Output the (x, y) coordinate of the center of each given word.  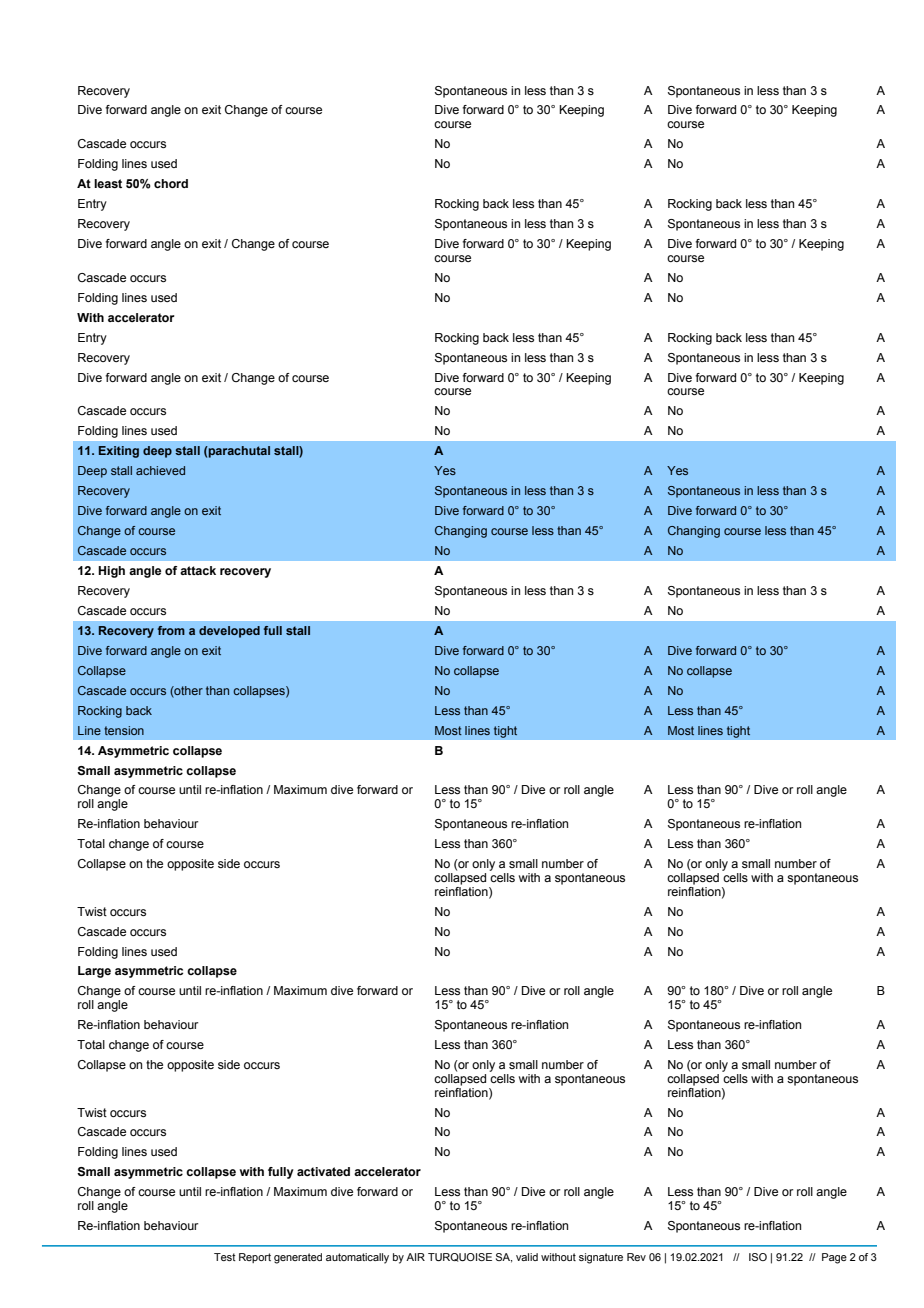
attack (198, 570)
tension (124, 730)
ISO (758, 1257)
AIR (415, 1257)
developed (229, 632)
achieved (160, 470)
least (108, 183)
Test (225, 1257)
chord (171, 183)
